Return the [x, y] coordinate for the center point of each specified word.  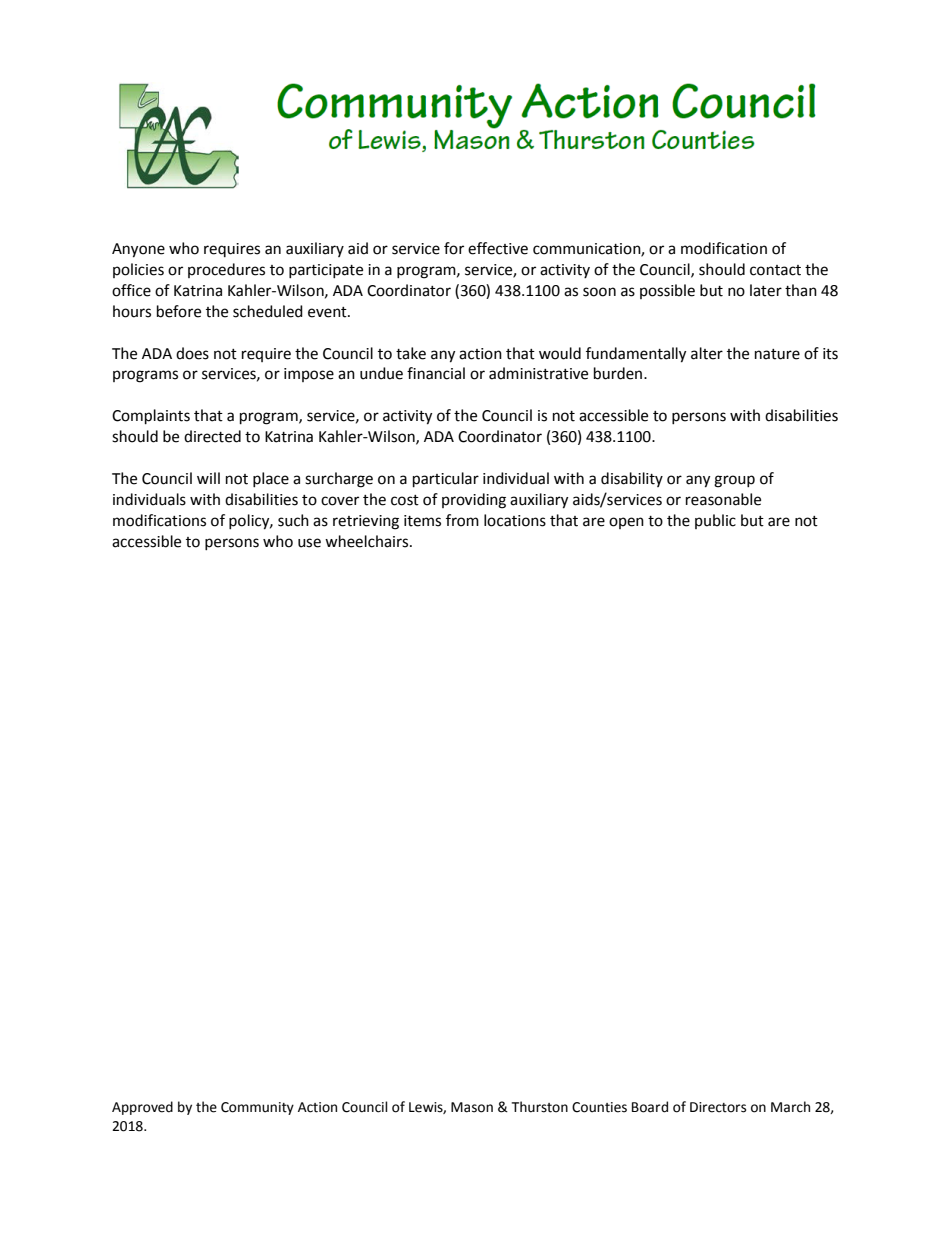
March [790, 1107]
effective [498, 248]
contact [775, 270]
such [293, 520]
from [462, 520]
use [309, 543]
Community [257, 1108]
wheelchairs [368, 541]
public [715, 521]
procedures [226, 270]
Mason [472, 1107]
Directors [718, 1107]
